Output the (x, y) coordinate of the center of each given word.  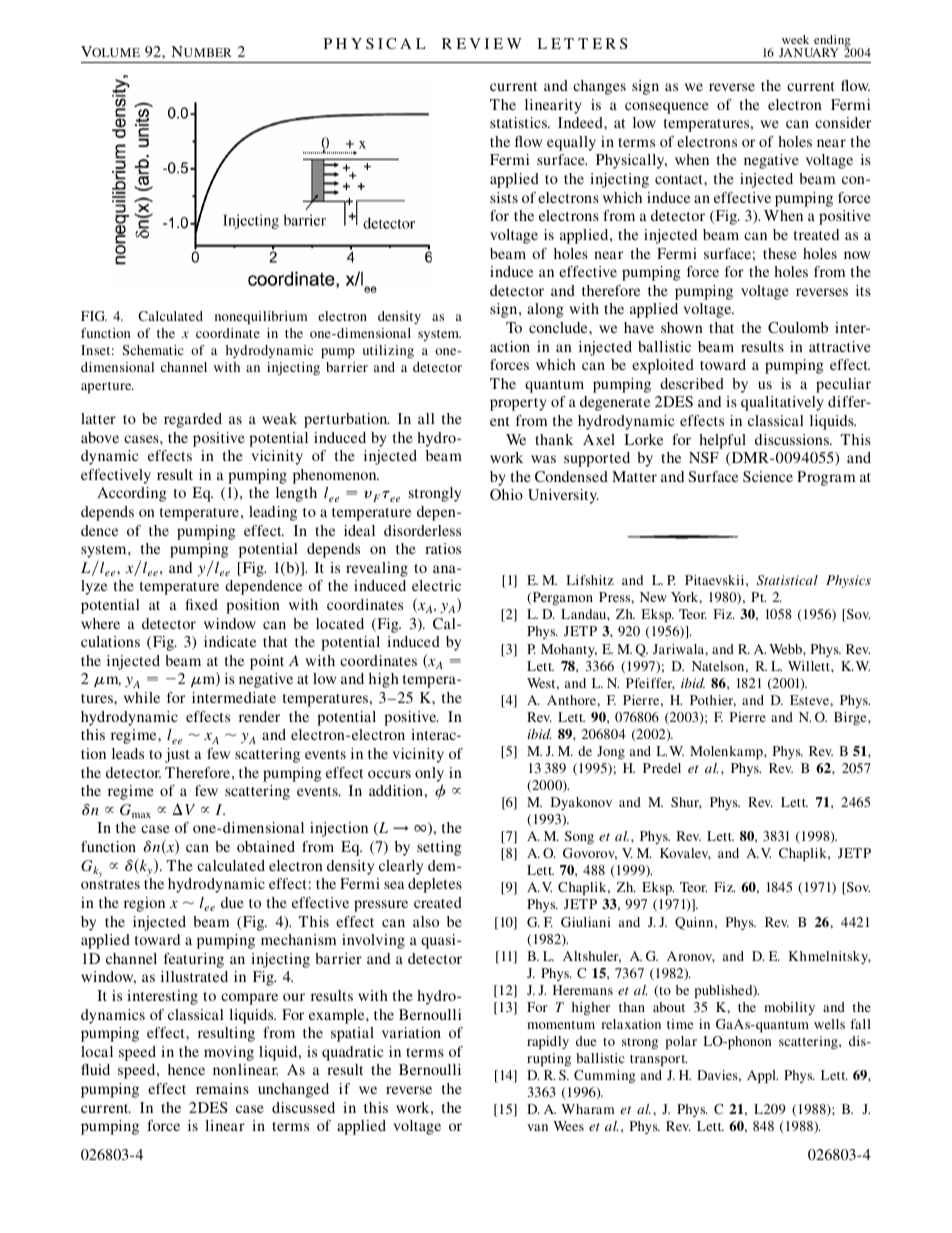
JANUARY (809, 52)
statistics (519, 122)
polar (681, 1042)
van (537, 1127)
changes (599, 87)
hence (186, 1069)
